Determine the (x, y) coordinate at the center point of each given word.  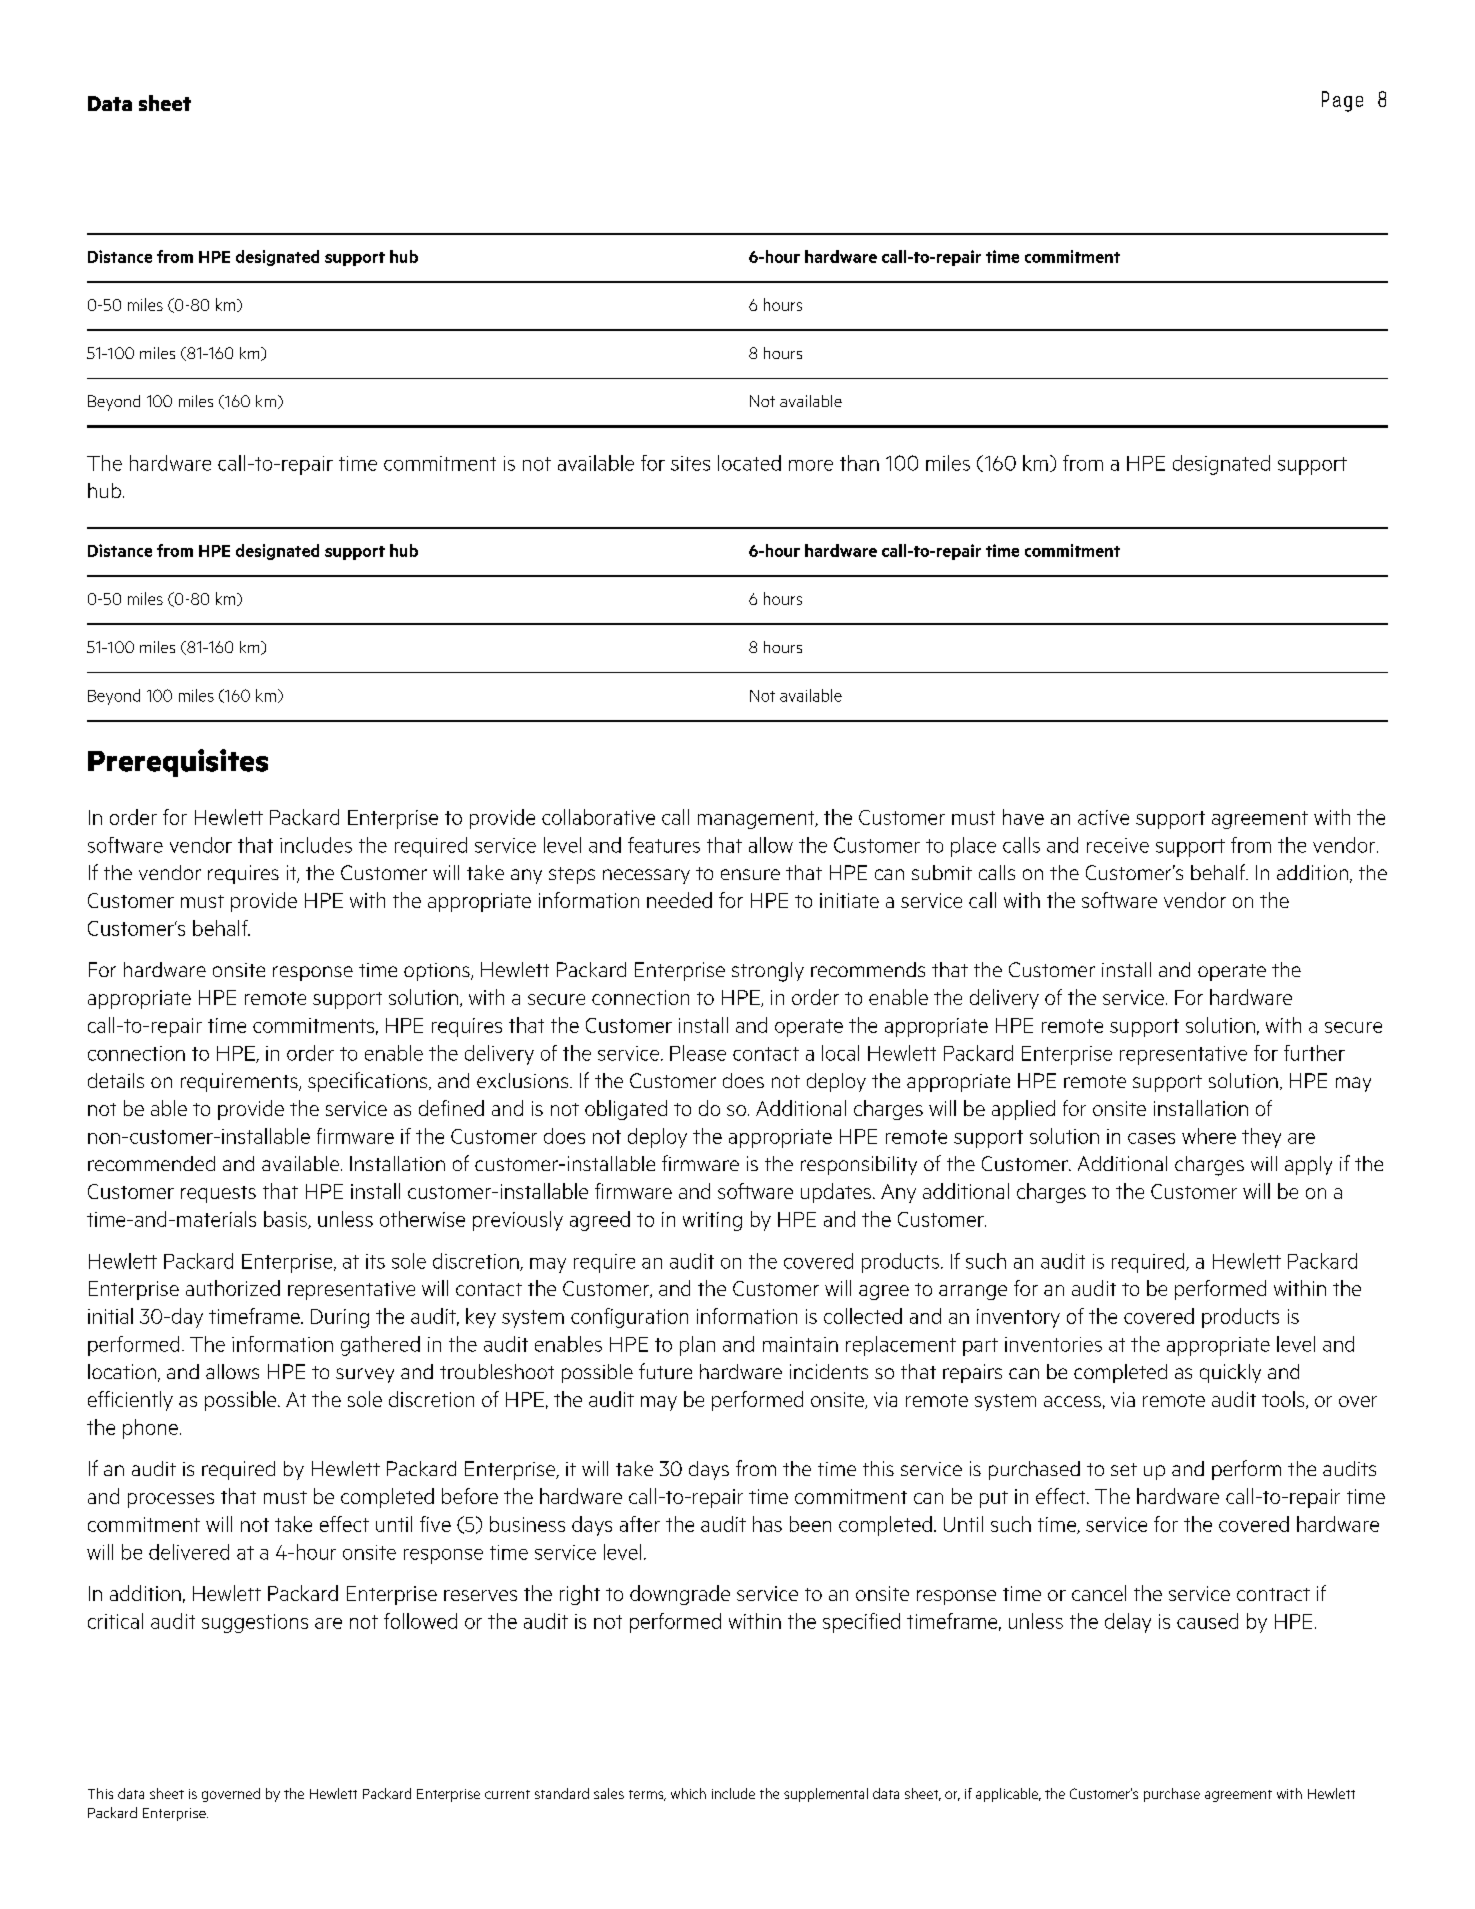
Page (1342, 101)
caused (1207, 1621)
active (1103, 817)
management (757, 820)
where (1209, 1136)
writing (712, 1221)
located (749, 463)
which (688, 1793)
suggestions (255, 1623)
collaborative (598, 817)
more (811, 465)
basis (286, 1220)
